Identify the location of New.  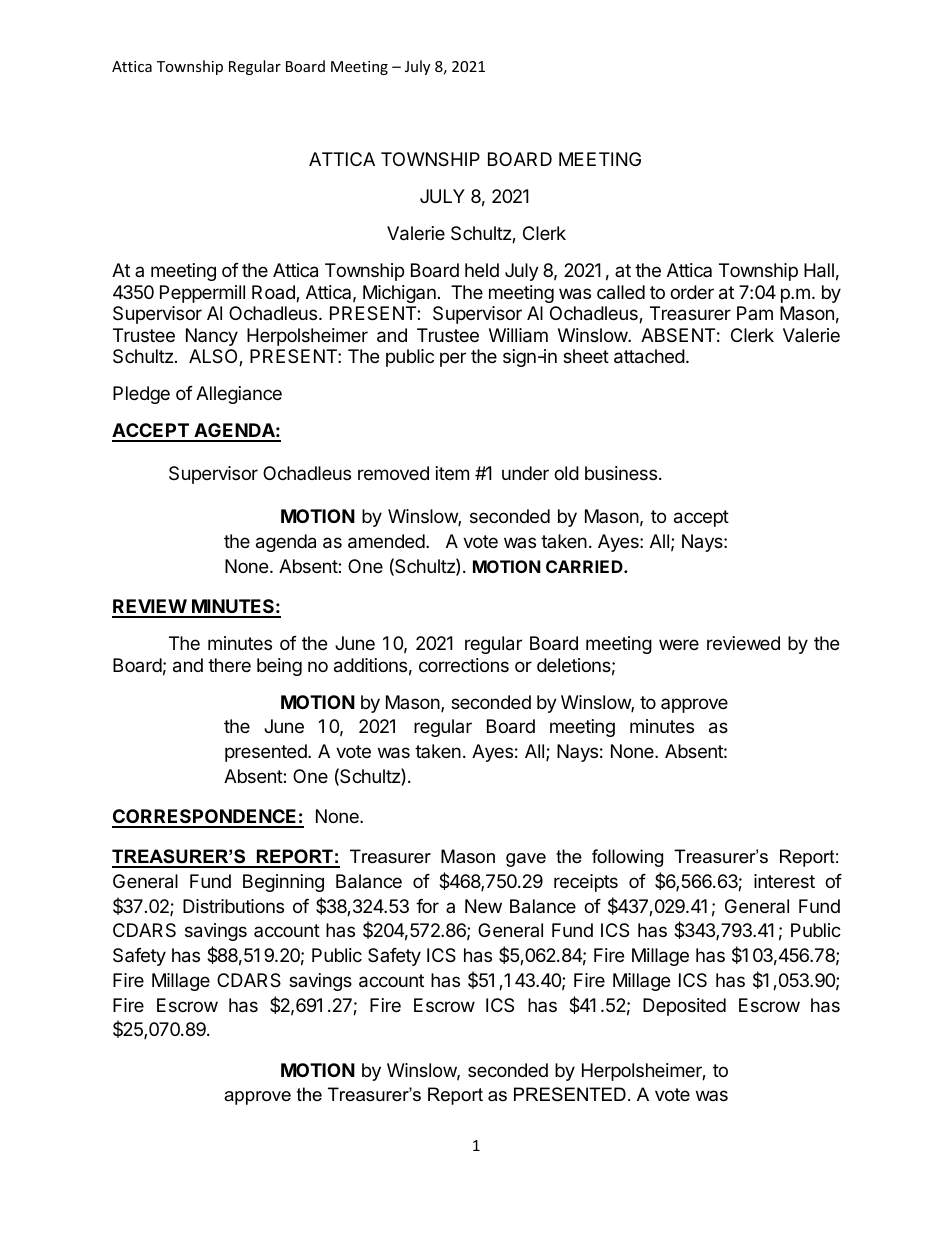
(483, 906).
